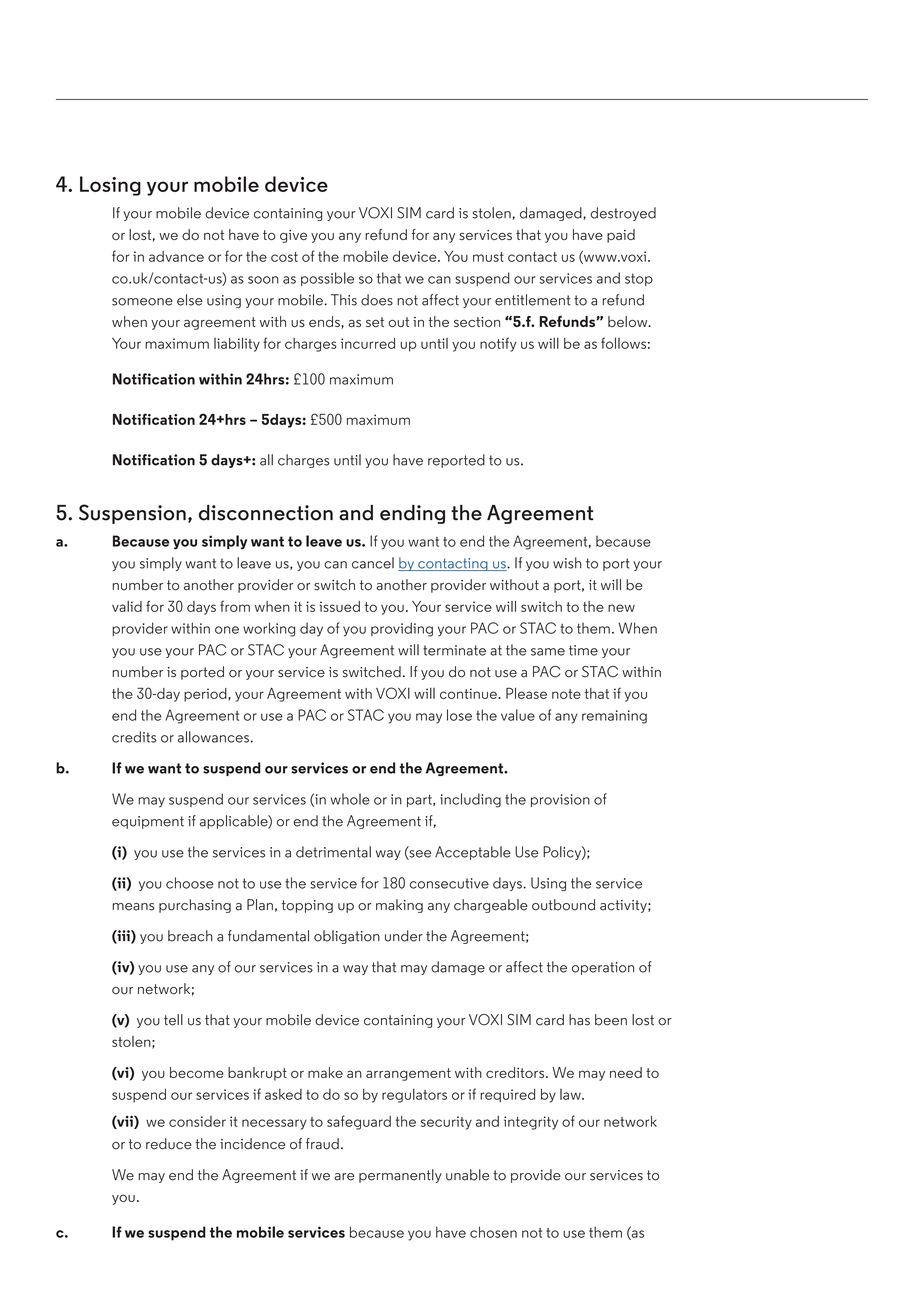  Describe the element at coordinates (132, 514) in the image. I see `Suspension` at that location.
